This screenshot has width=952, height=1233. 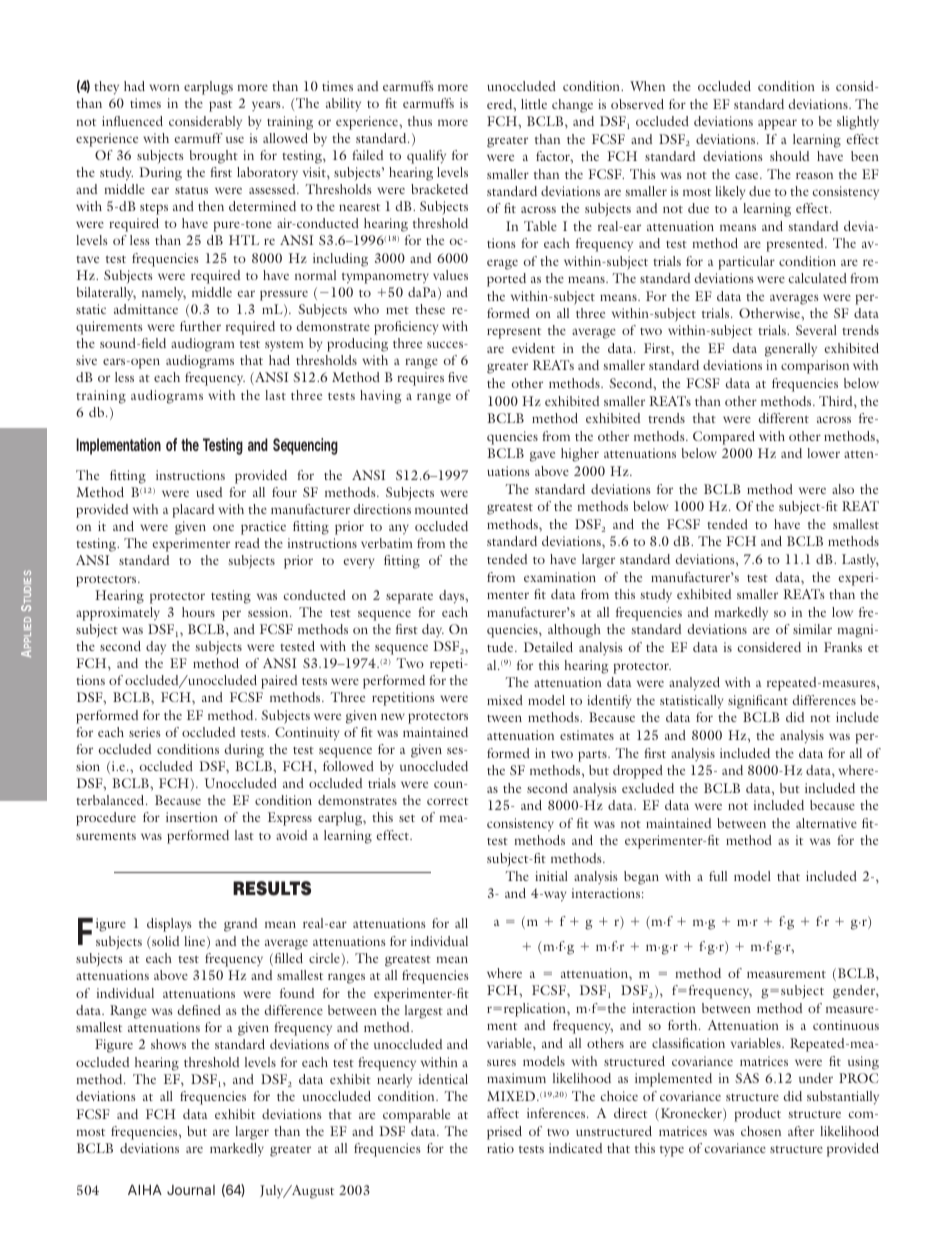 What do you see at coordinates (812, 629) in the screenshot?
I see `similar` at bounding box center [812, 629].
